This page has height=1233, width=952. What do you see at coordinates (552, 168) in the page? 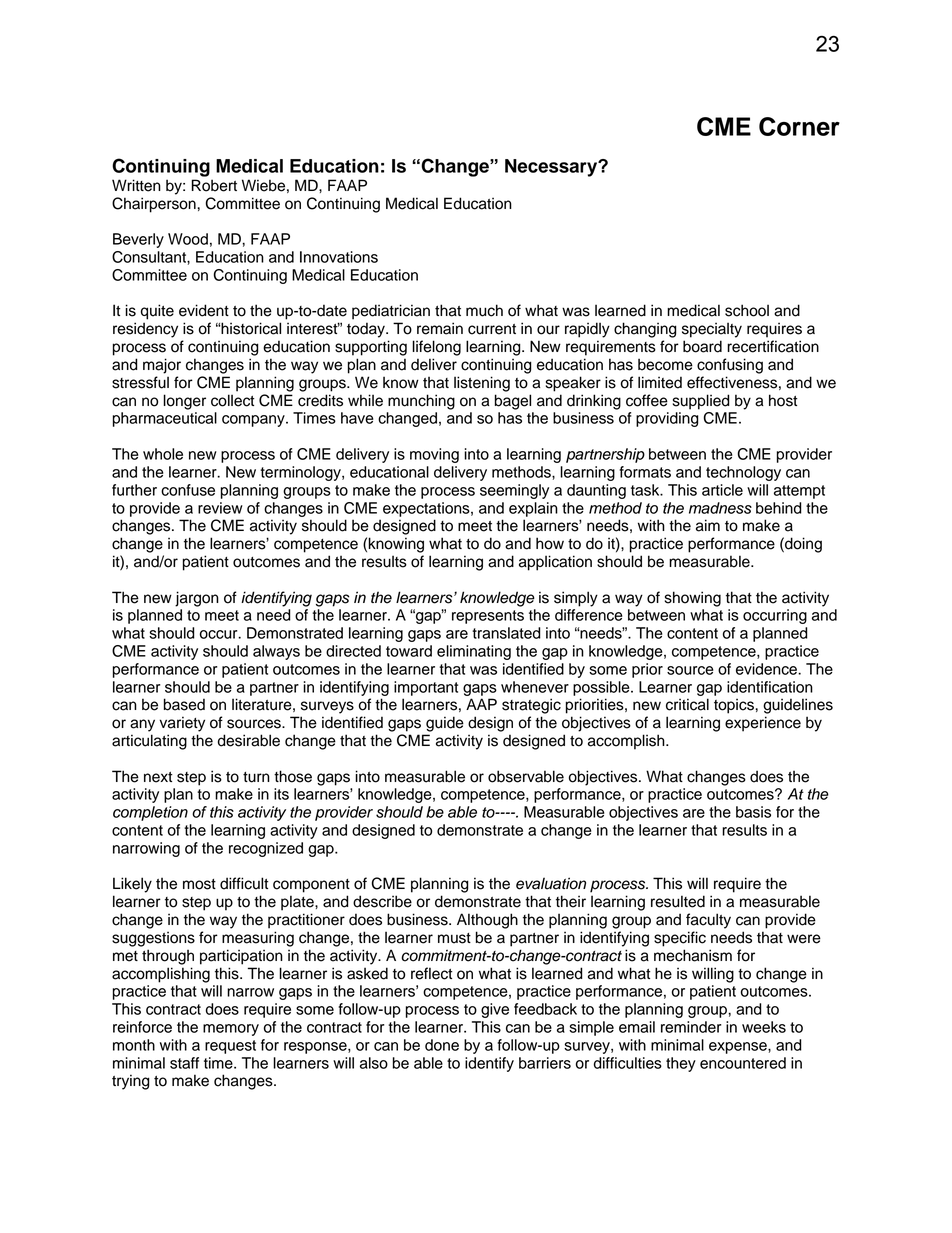
I see `Necessary` at bounding box center [552, 168].
